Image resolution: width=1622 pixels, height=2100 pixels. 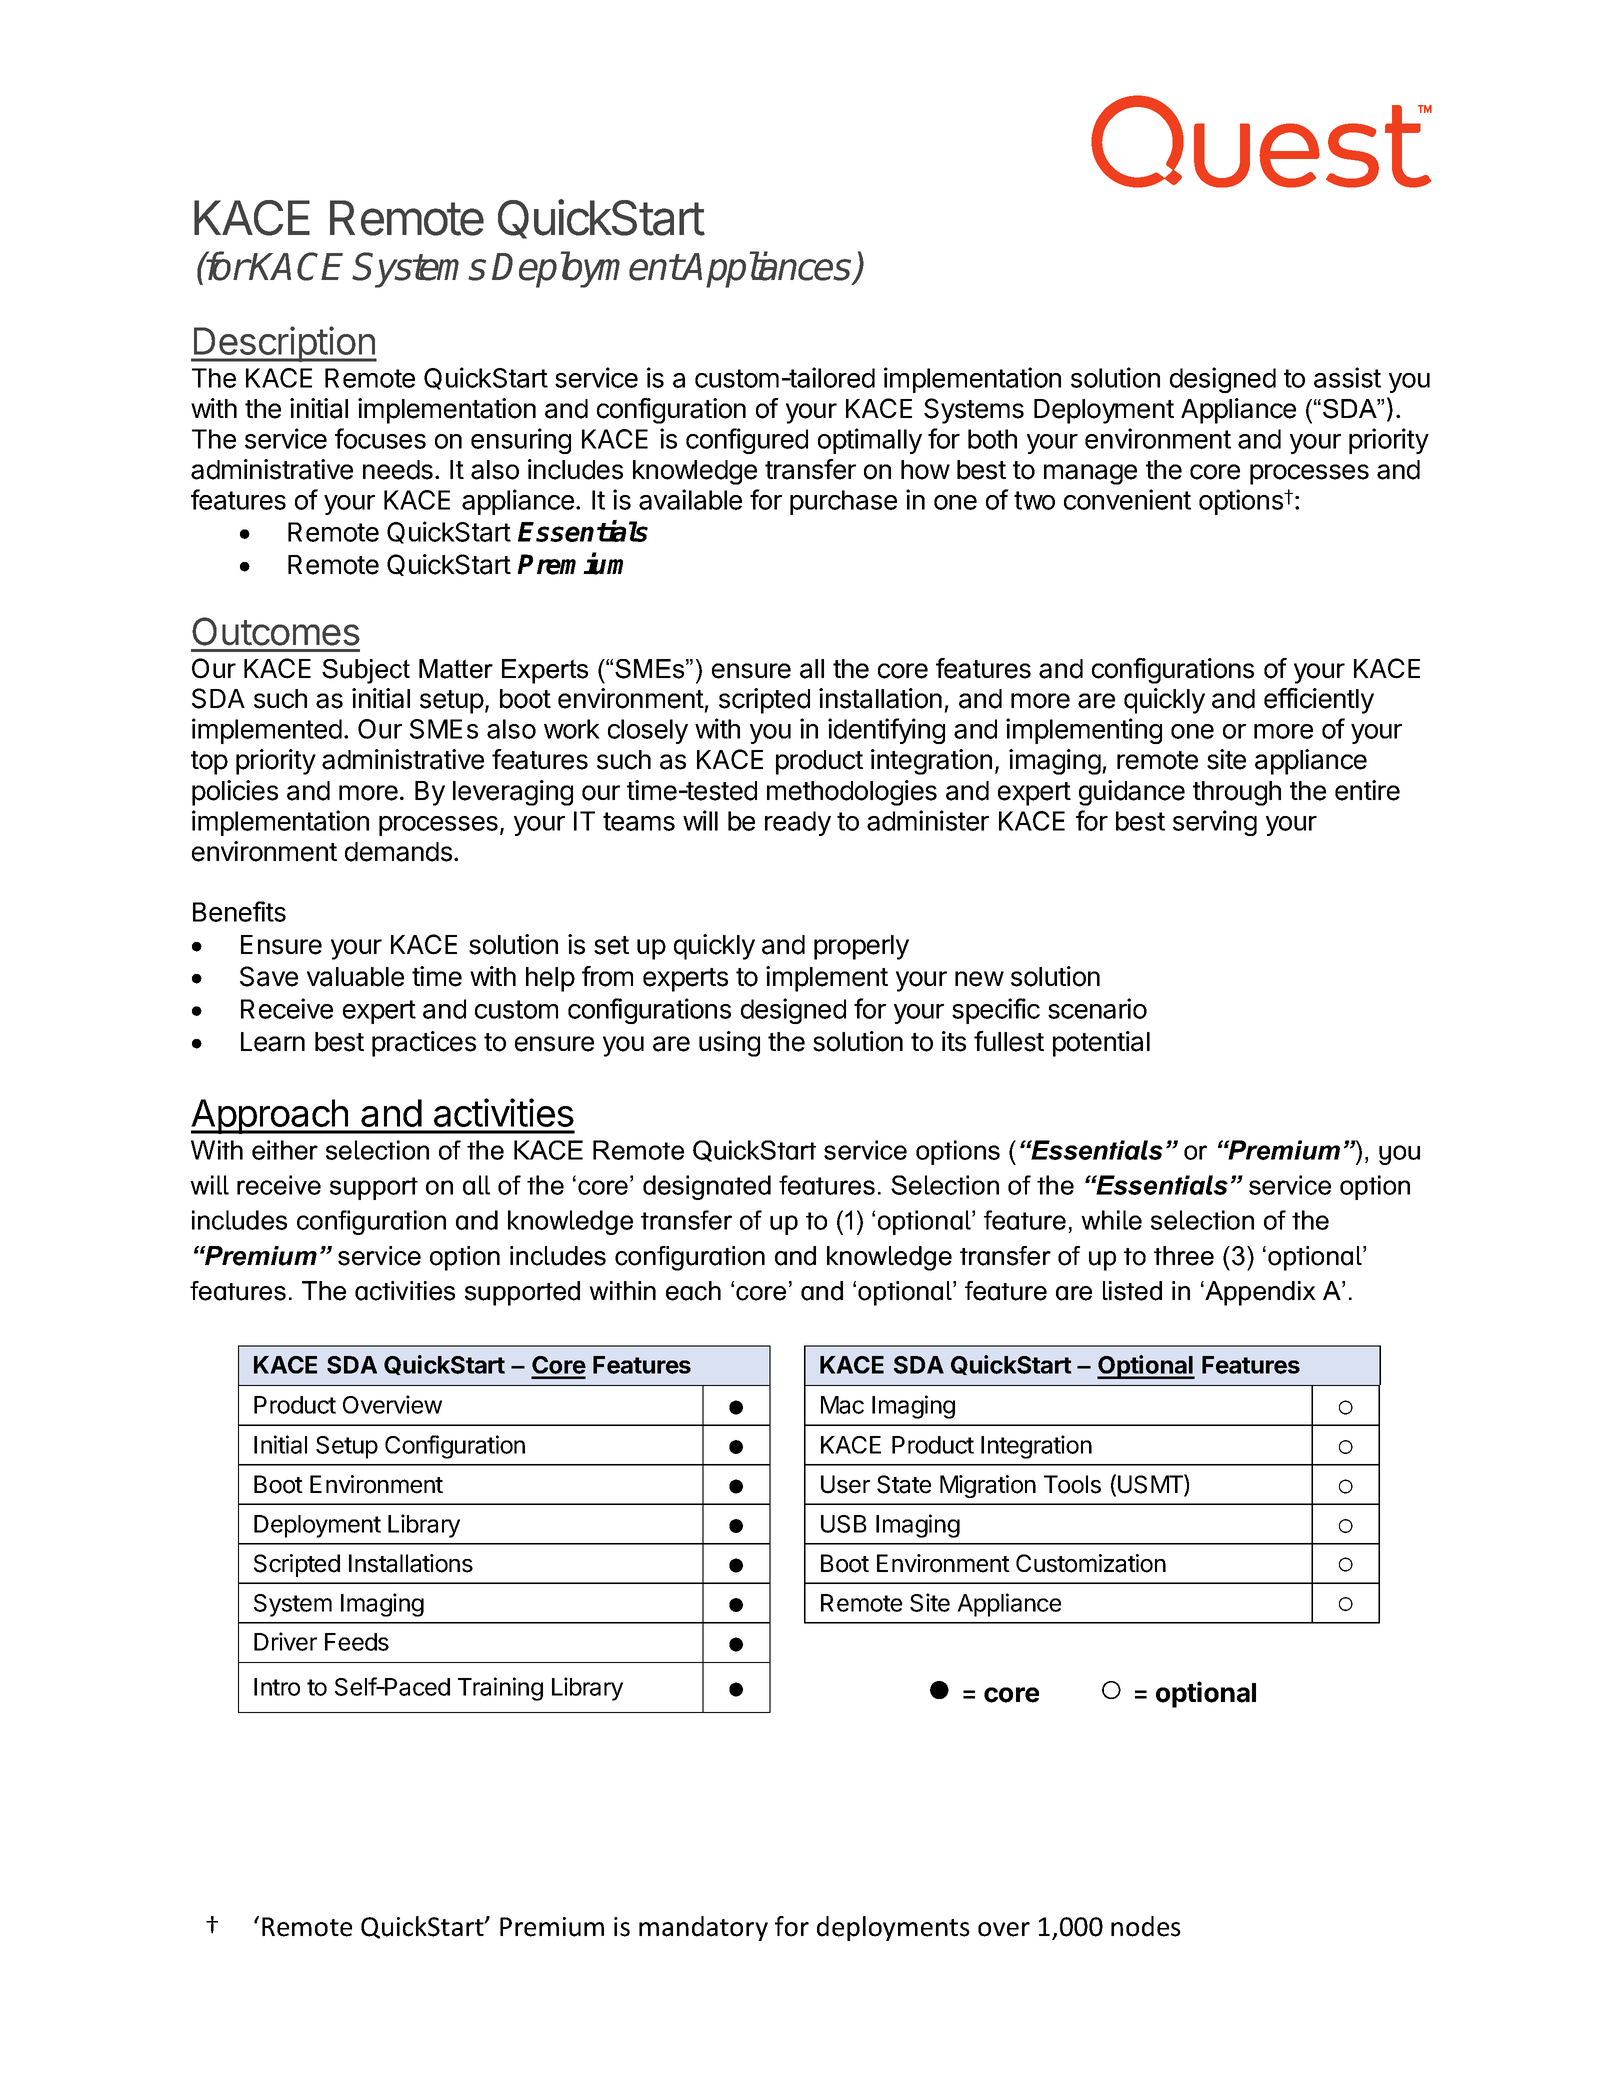 I want to click on designated, so click(x=707, y=1187).
